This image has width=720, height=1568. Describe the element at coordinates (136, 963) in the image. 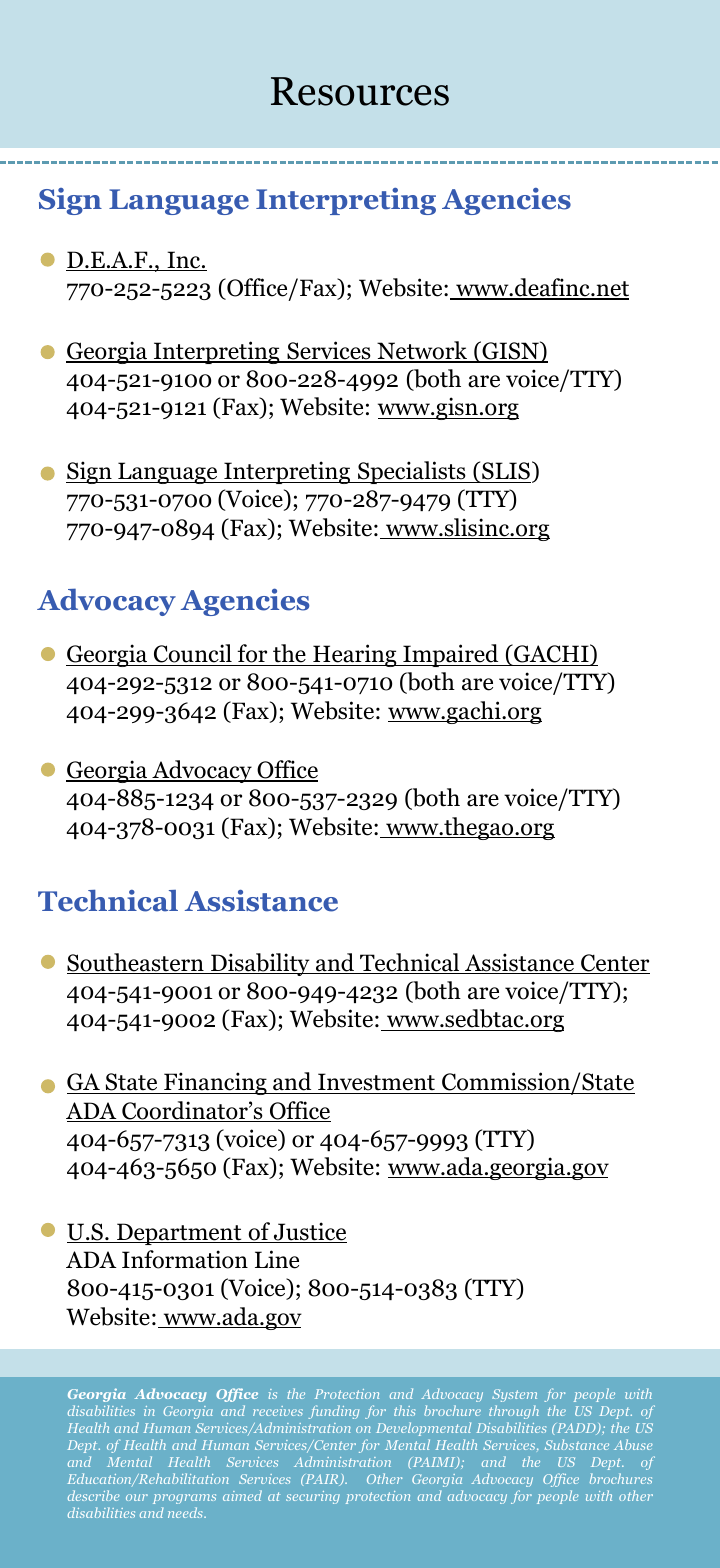

I see `Southeastern` at that location.
